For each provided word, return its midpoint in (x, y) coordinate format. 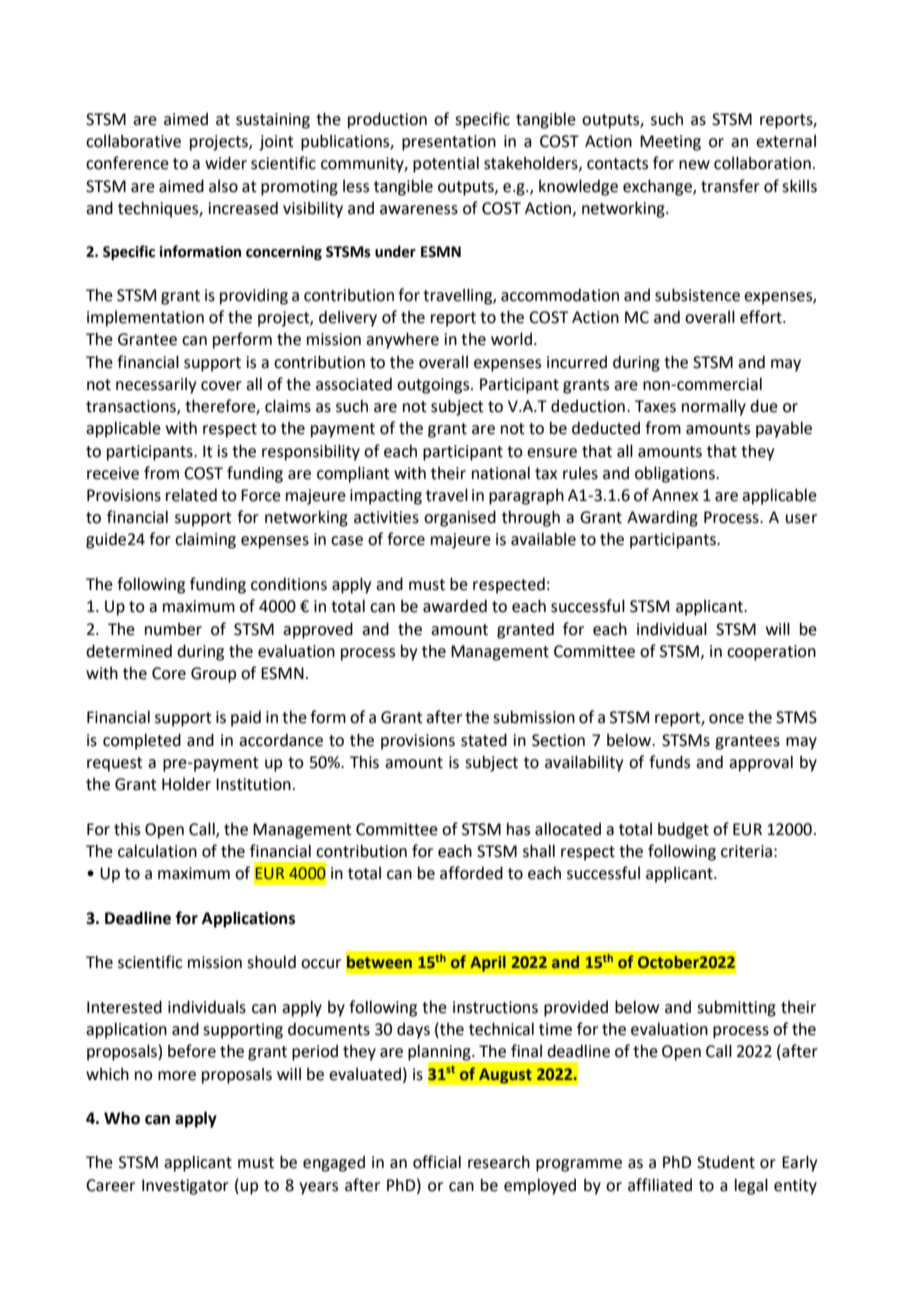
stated (484, 740)
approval (761, 763)
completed (142, 741)
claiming (205, 540)
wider (226, 163)
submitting (736, 1008)
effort (762, 317)
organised (460, 518)
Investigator (185, 1187)
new (694, 165)
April (488, 963)
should (271, 962)
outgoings (434, 386)
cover (221, 386)
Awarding (662, 518)
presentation (449, 143)
